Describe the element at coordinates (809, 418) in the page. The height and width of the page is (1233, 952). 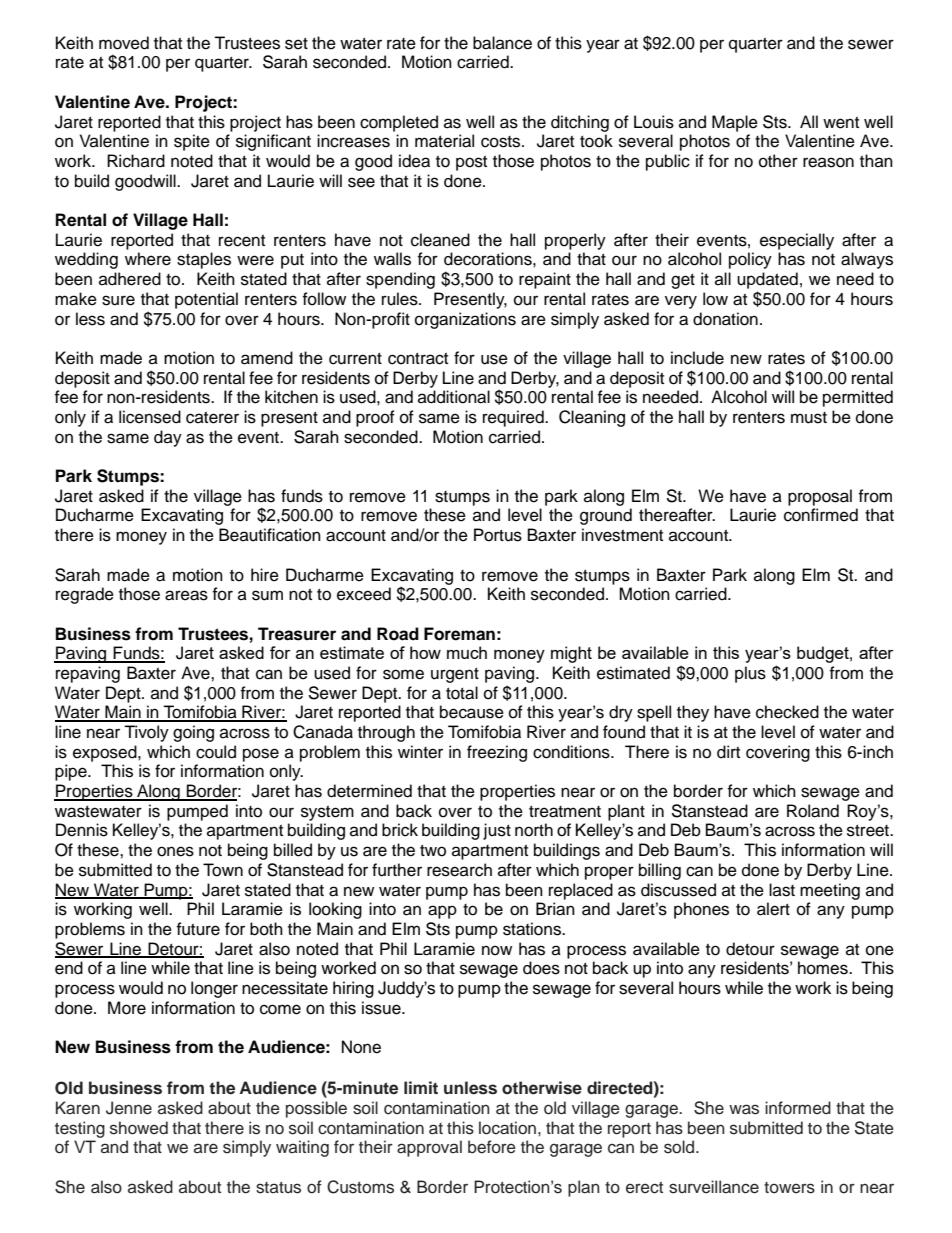
I see `must` at that location.
